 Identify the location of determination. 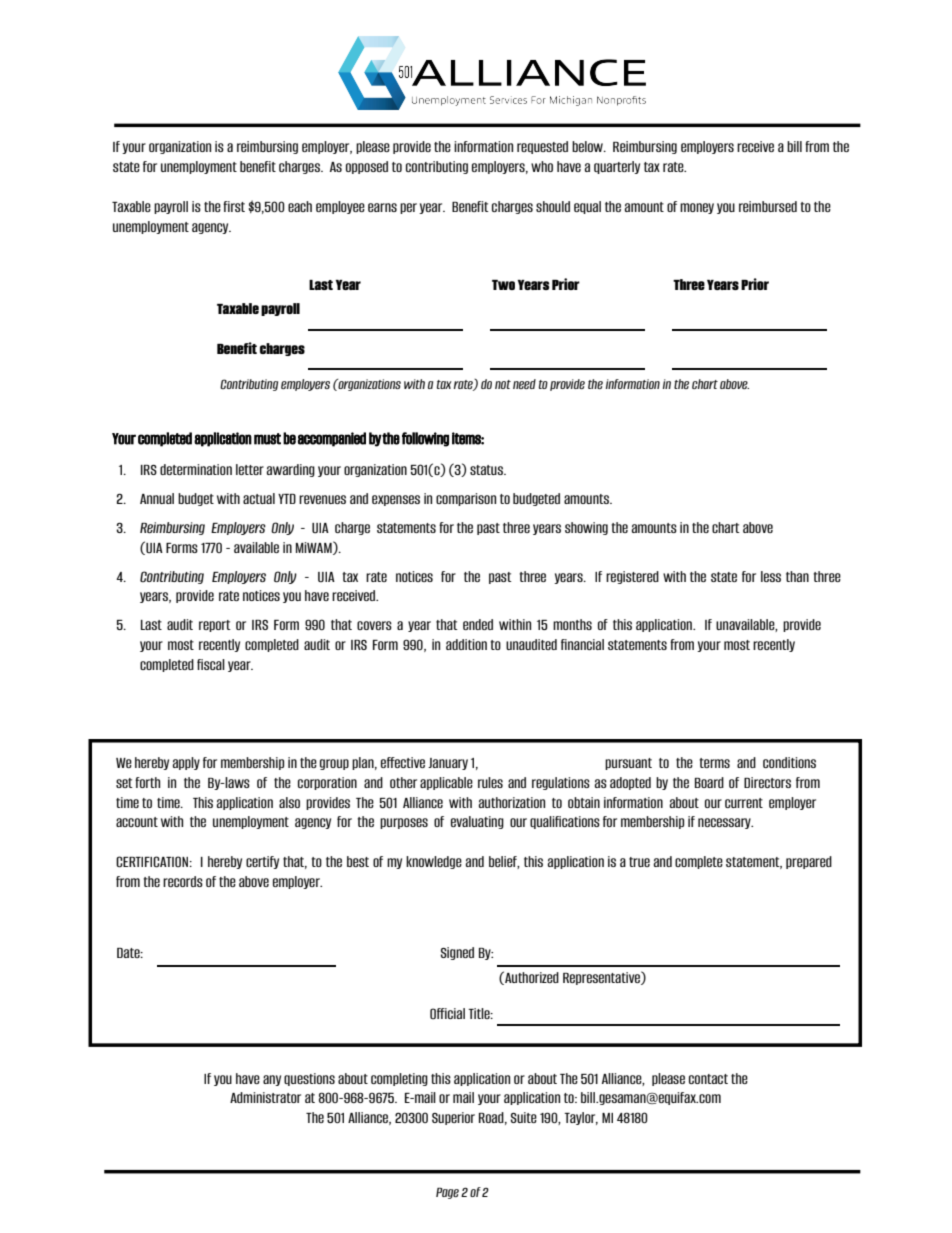
(196, 469).
